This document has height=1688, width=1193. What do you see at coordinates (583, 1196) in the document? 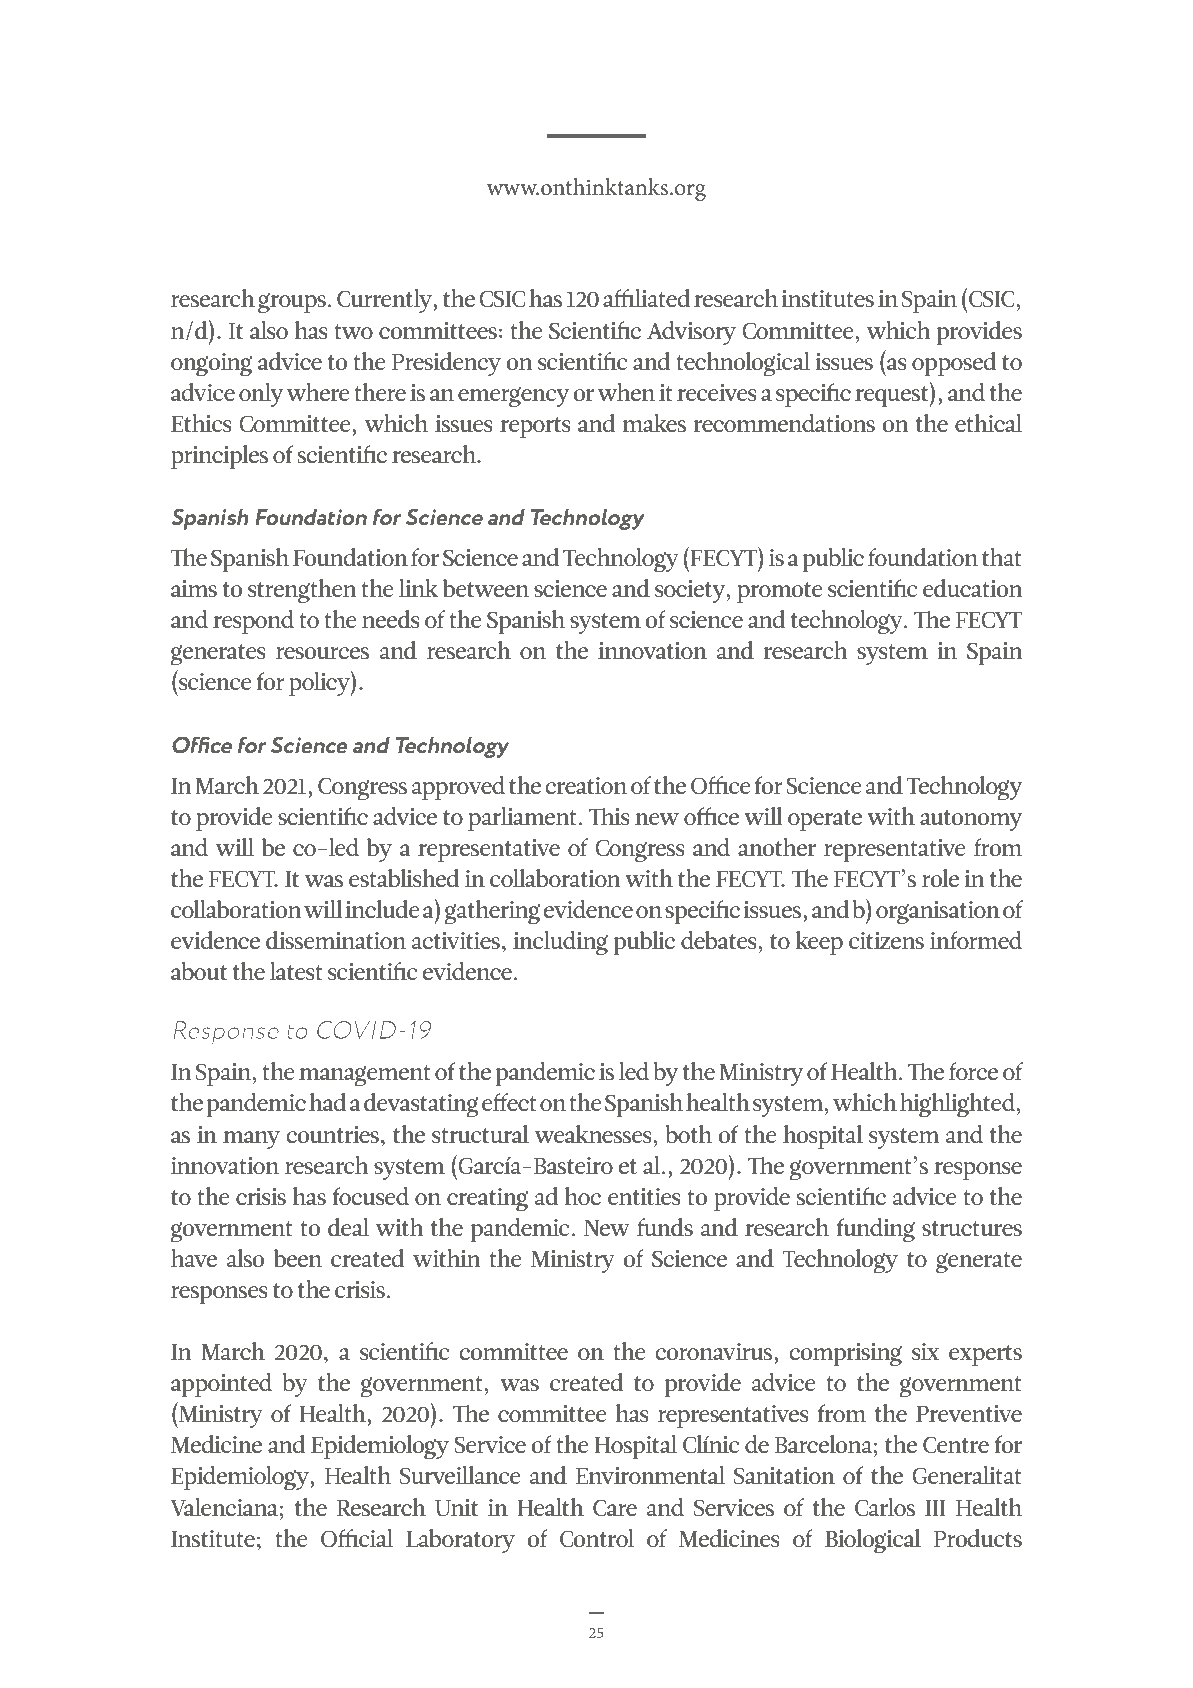
I see `hoc` at bounding box center [583, 1196].
